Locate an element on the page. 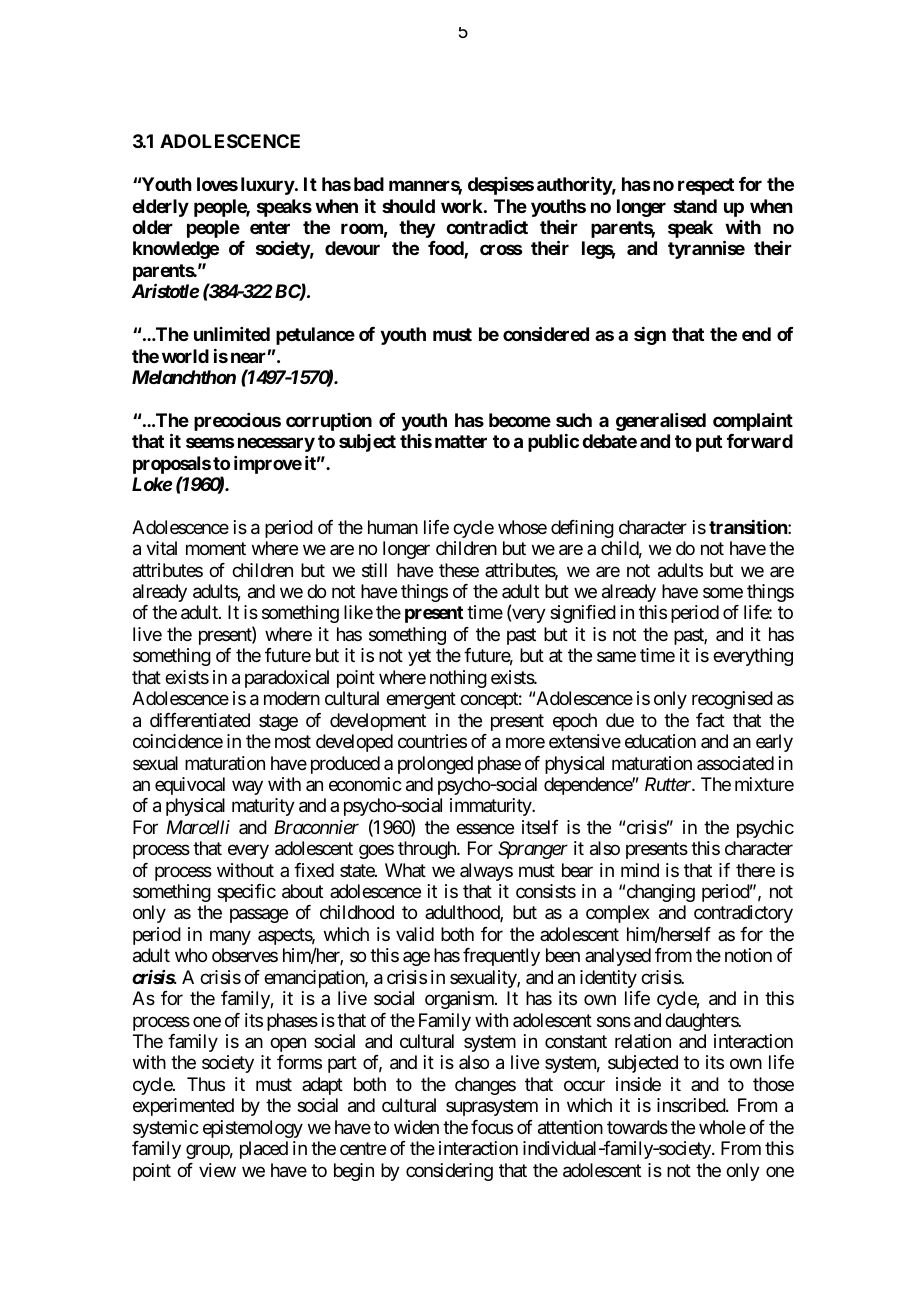 The image size is (924, 1308). they is located at coordinates (417, 229).
